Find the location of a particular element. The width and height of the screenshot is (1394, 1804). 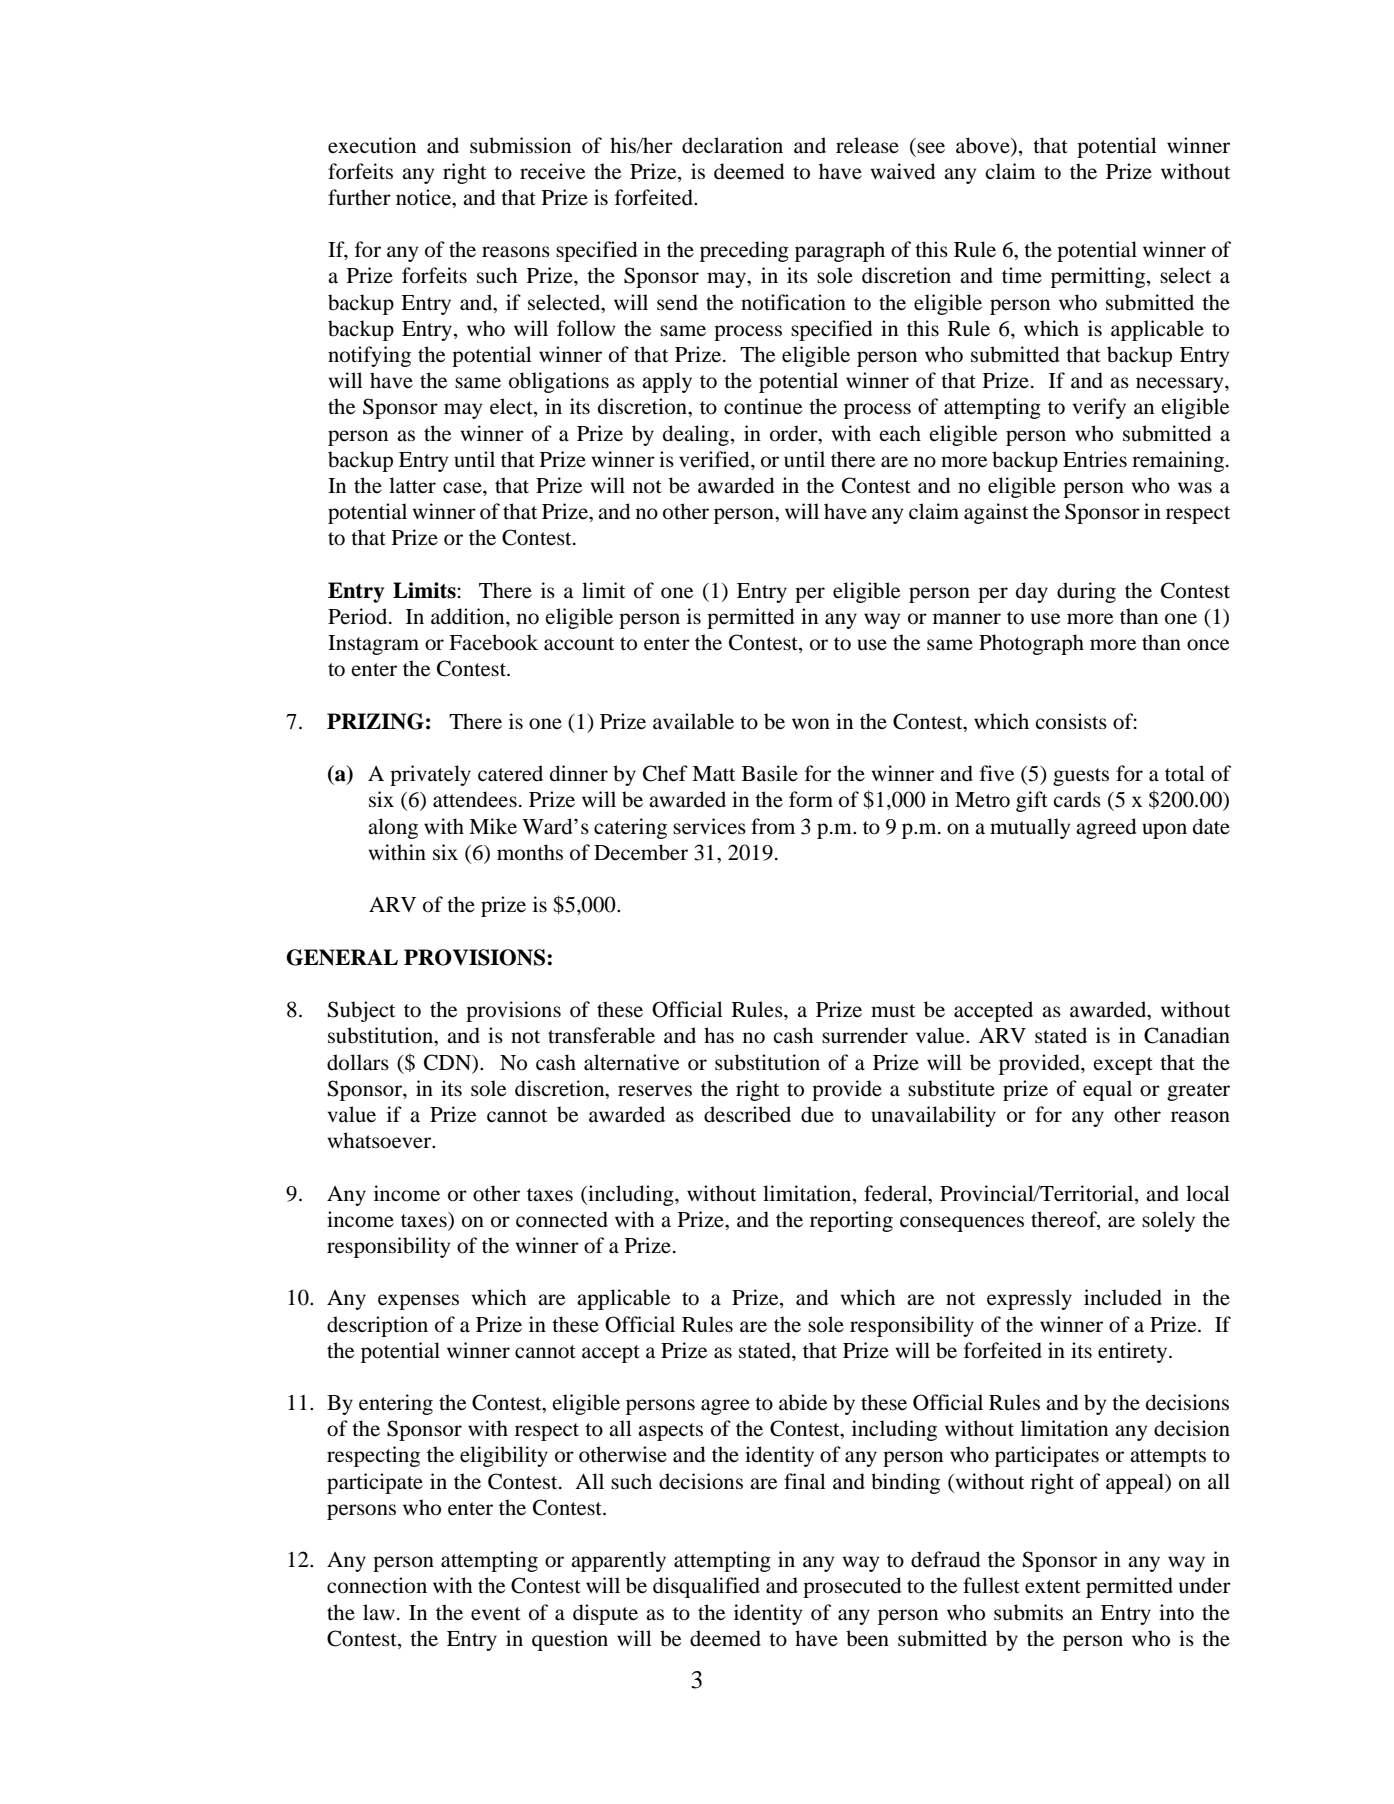

guests is located at coordinates (1081, 777).
